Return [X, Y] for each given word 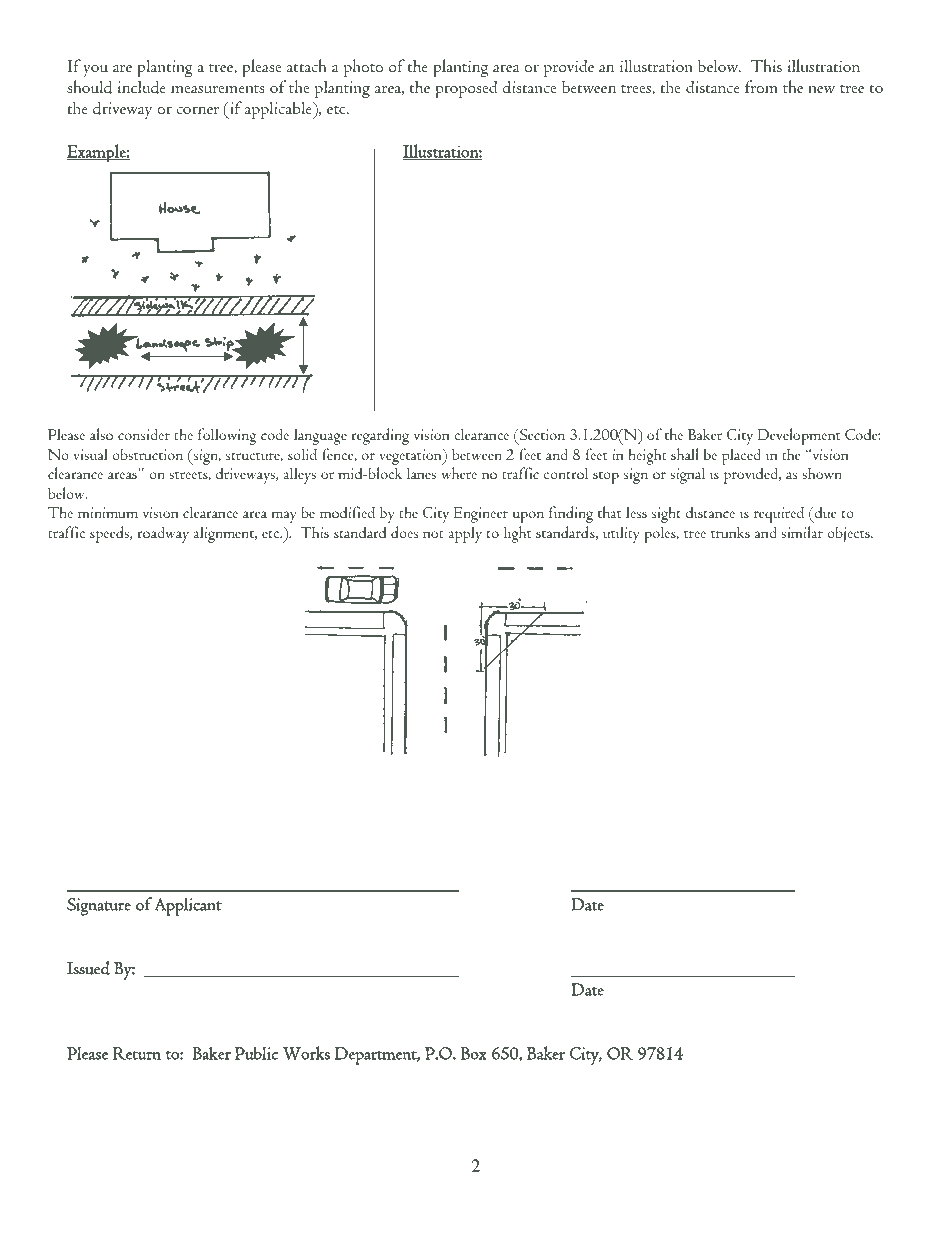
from [761, 86]
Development [799, 436]
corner [198, 110]
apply [465, 534]
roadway [163, 534]
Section [541, 434]
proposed [467, 89]
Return [137, 1053]
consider [144, 434]
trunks [730, 532]
